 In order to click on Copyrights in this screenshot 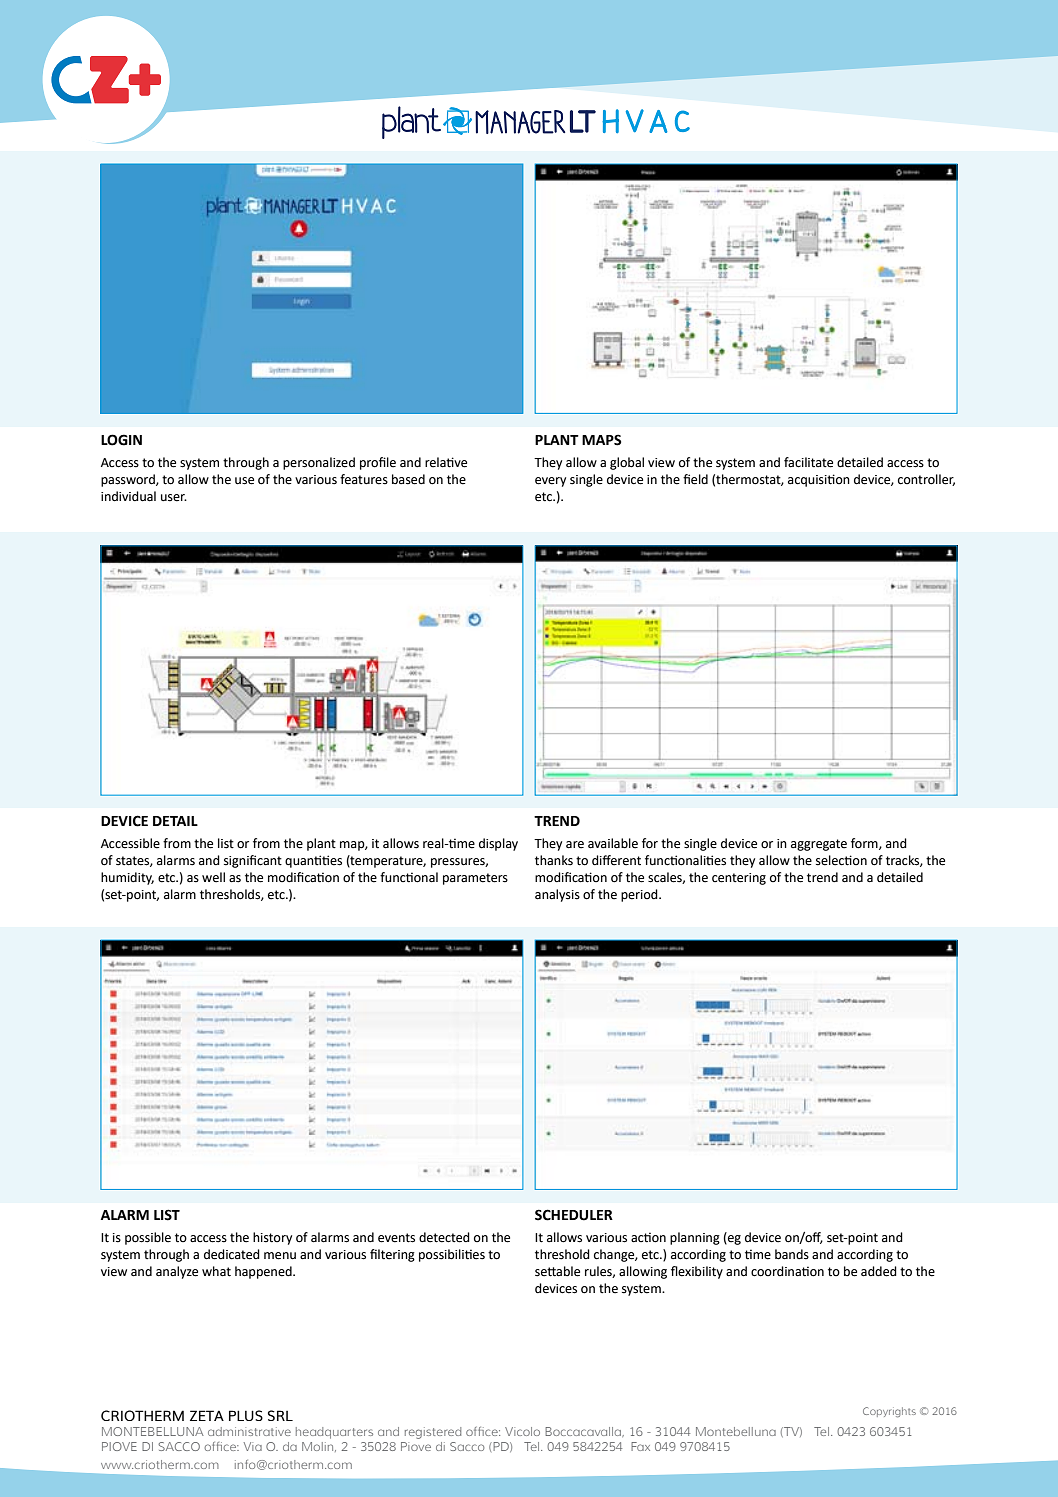, I will do `click(889, 1412)`.
